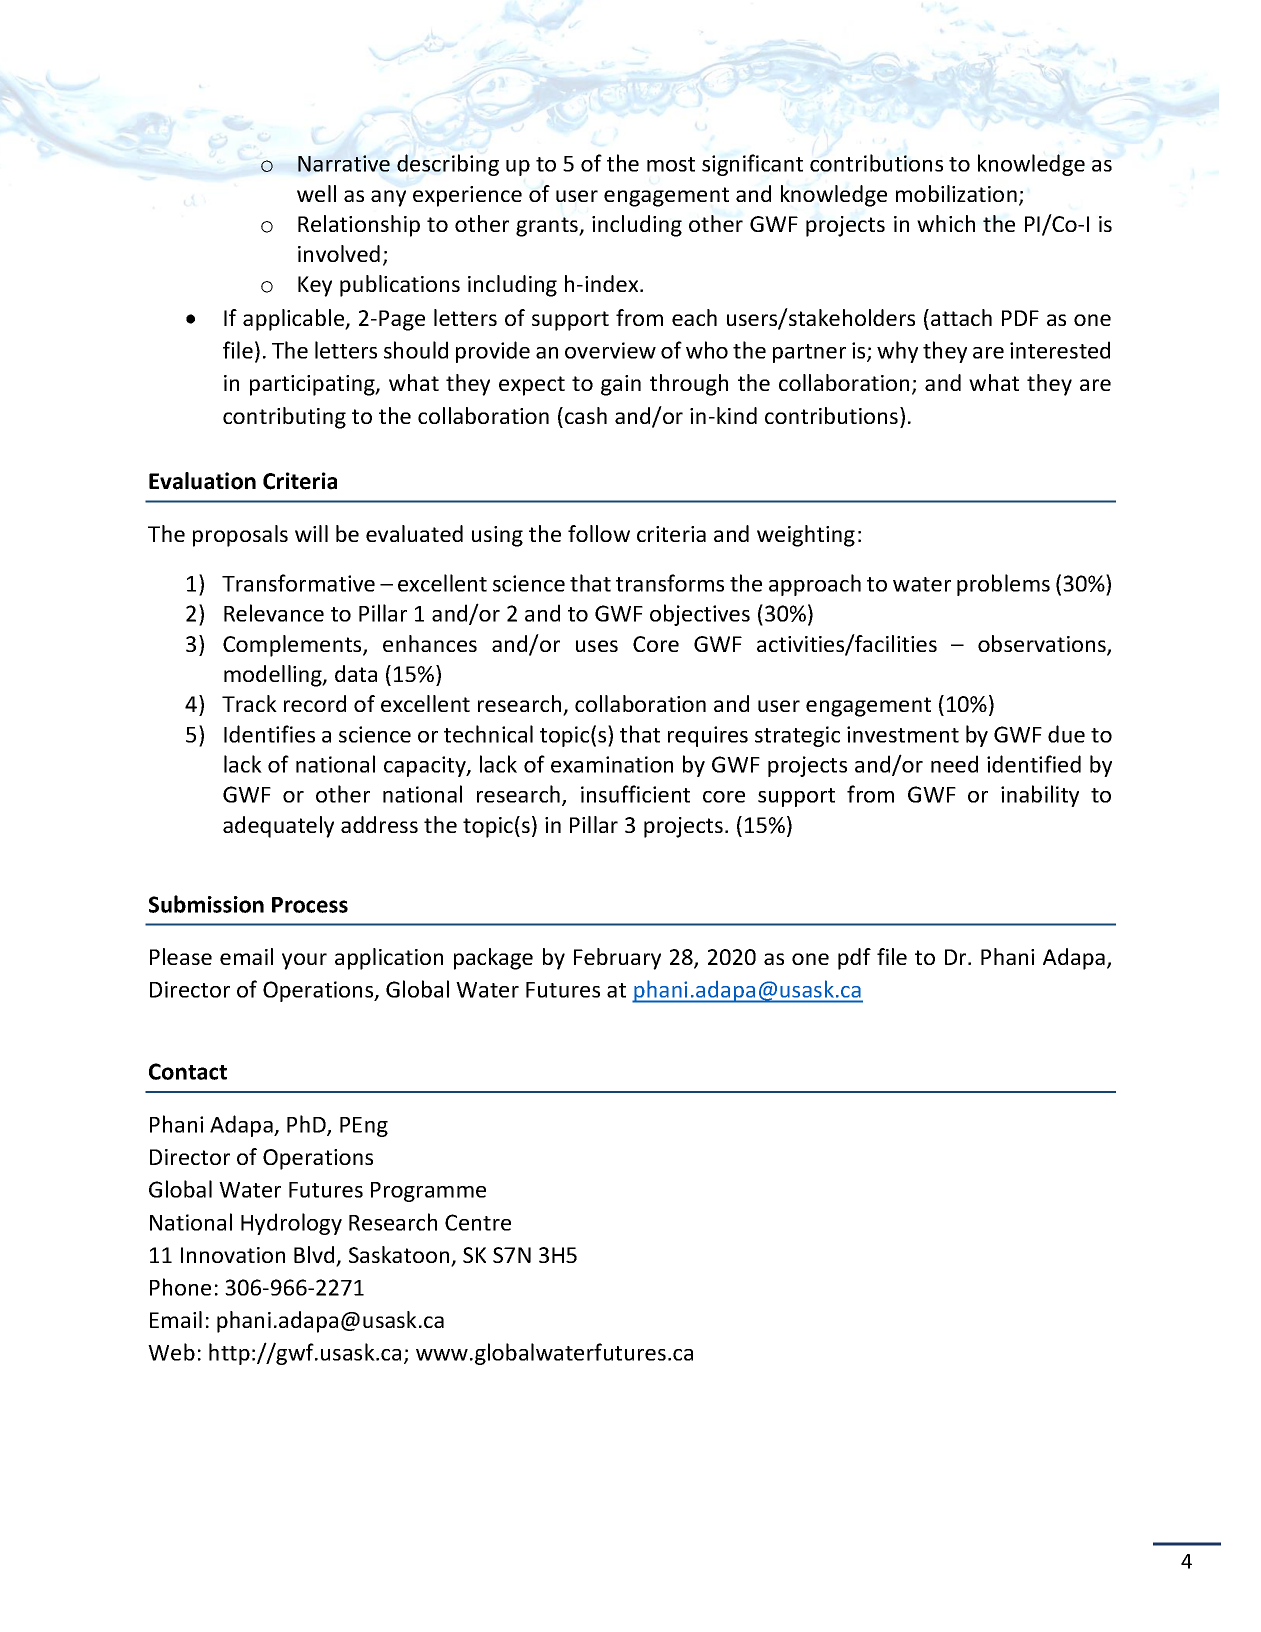  What do you see at coordinates (269, 734) in the page?
I see `Identifies` at bounding box center [269, 734].
